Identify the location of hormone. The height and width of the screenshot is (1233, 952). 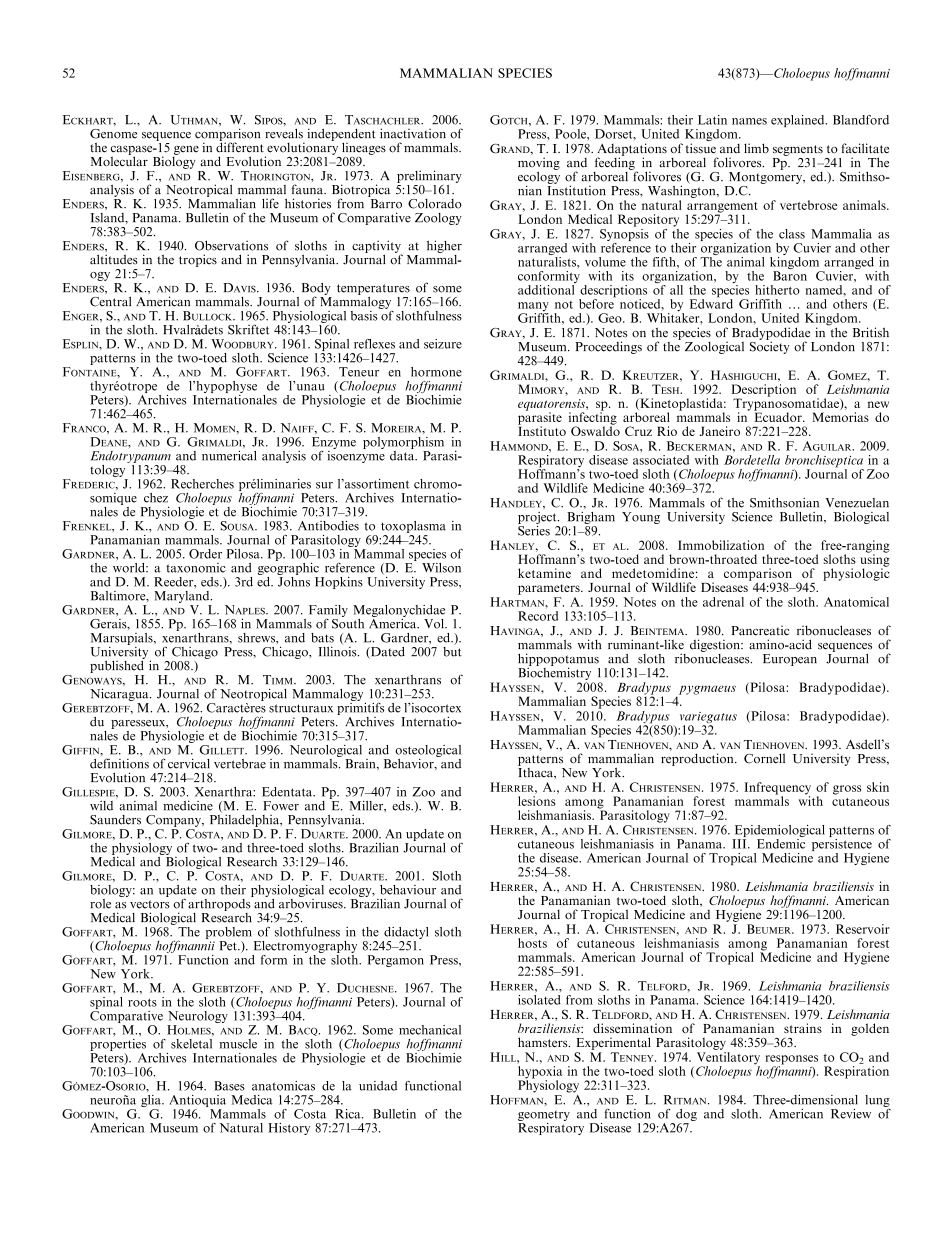
(436, 372).
